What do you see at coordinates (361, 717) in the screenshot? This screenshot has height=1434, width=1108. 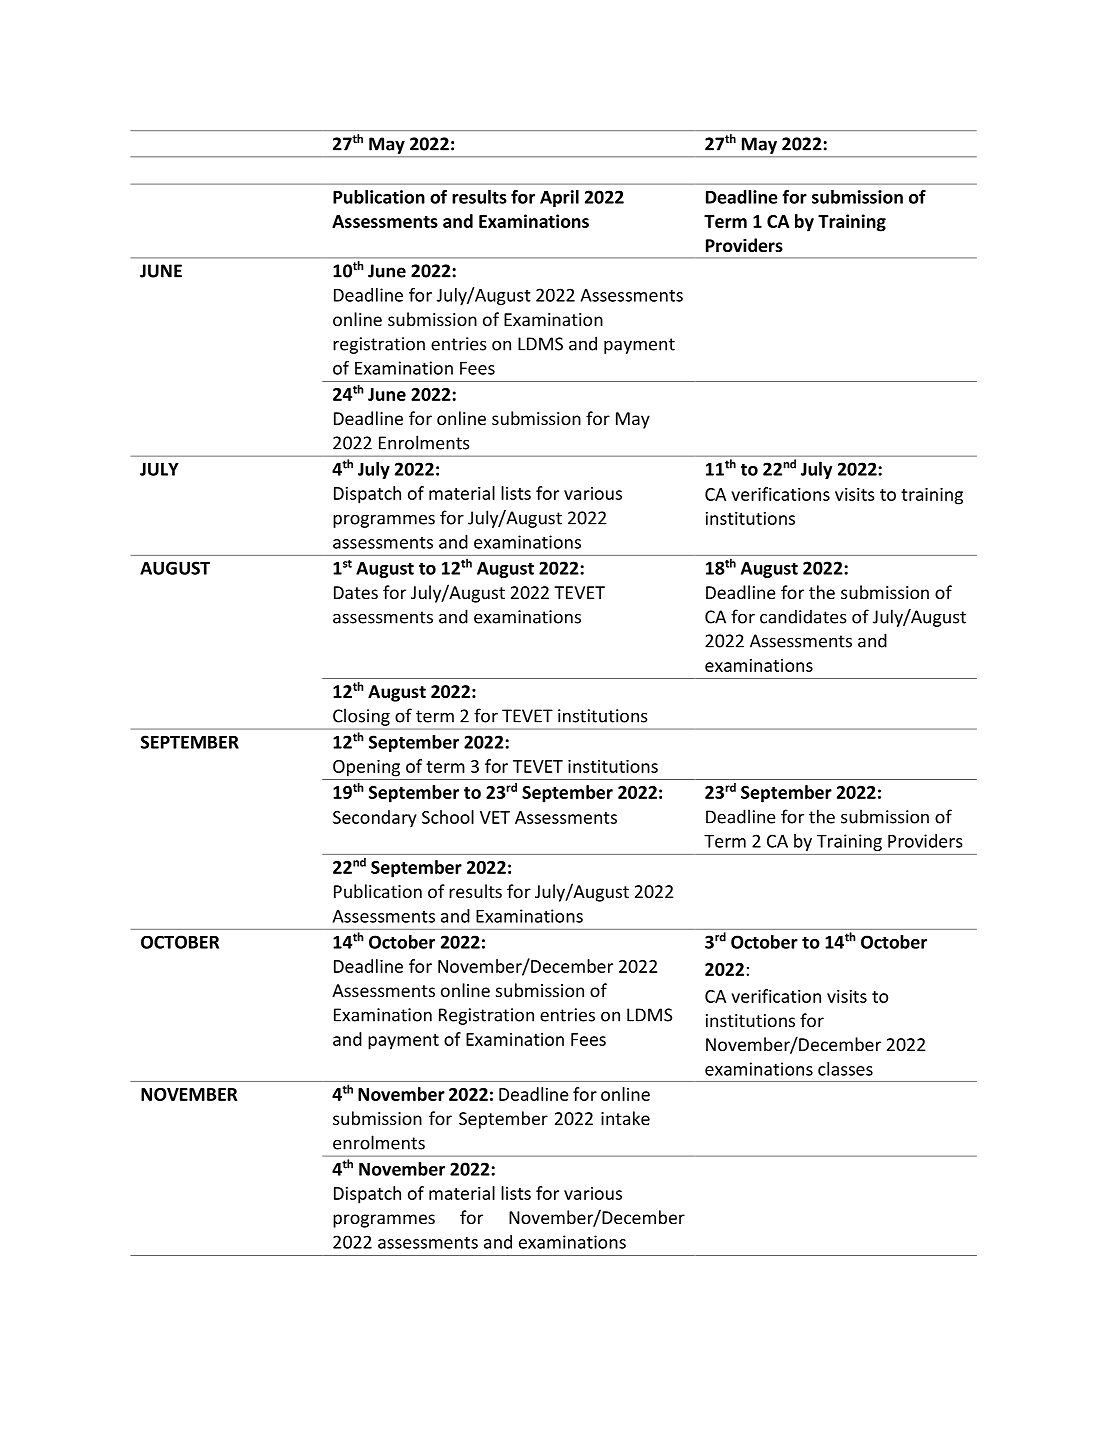 I see `Closing` at bounding box center [361, 717].
